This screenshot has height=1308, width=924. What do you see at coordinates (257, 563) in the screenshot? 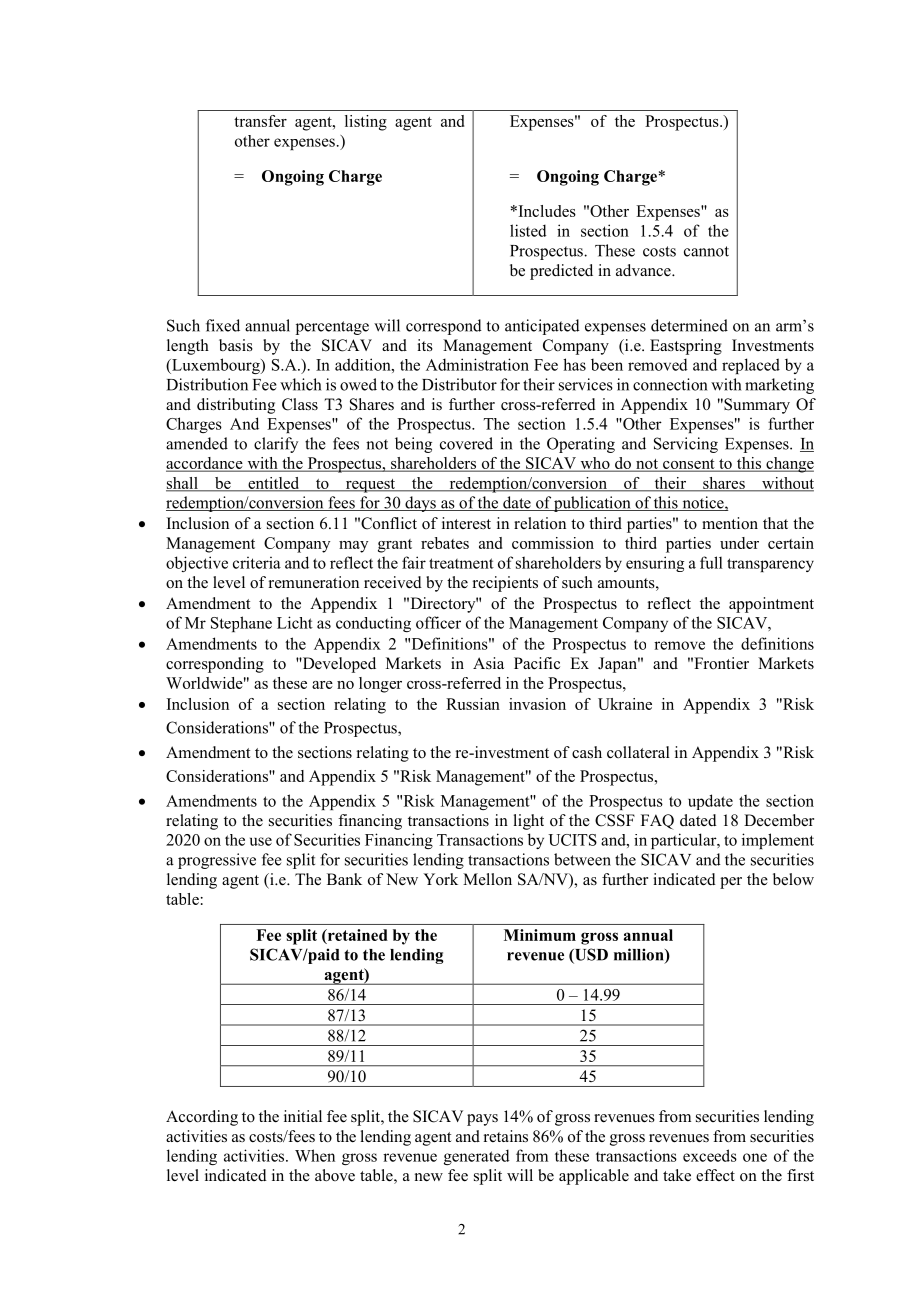
I see `criteria` at bounding box center [257, 563].
